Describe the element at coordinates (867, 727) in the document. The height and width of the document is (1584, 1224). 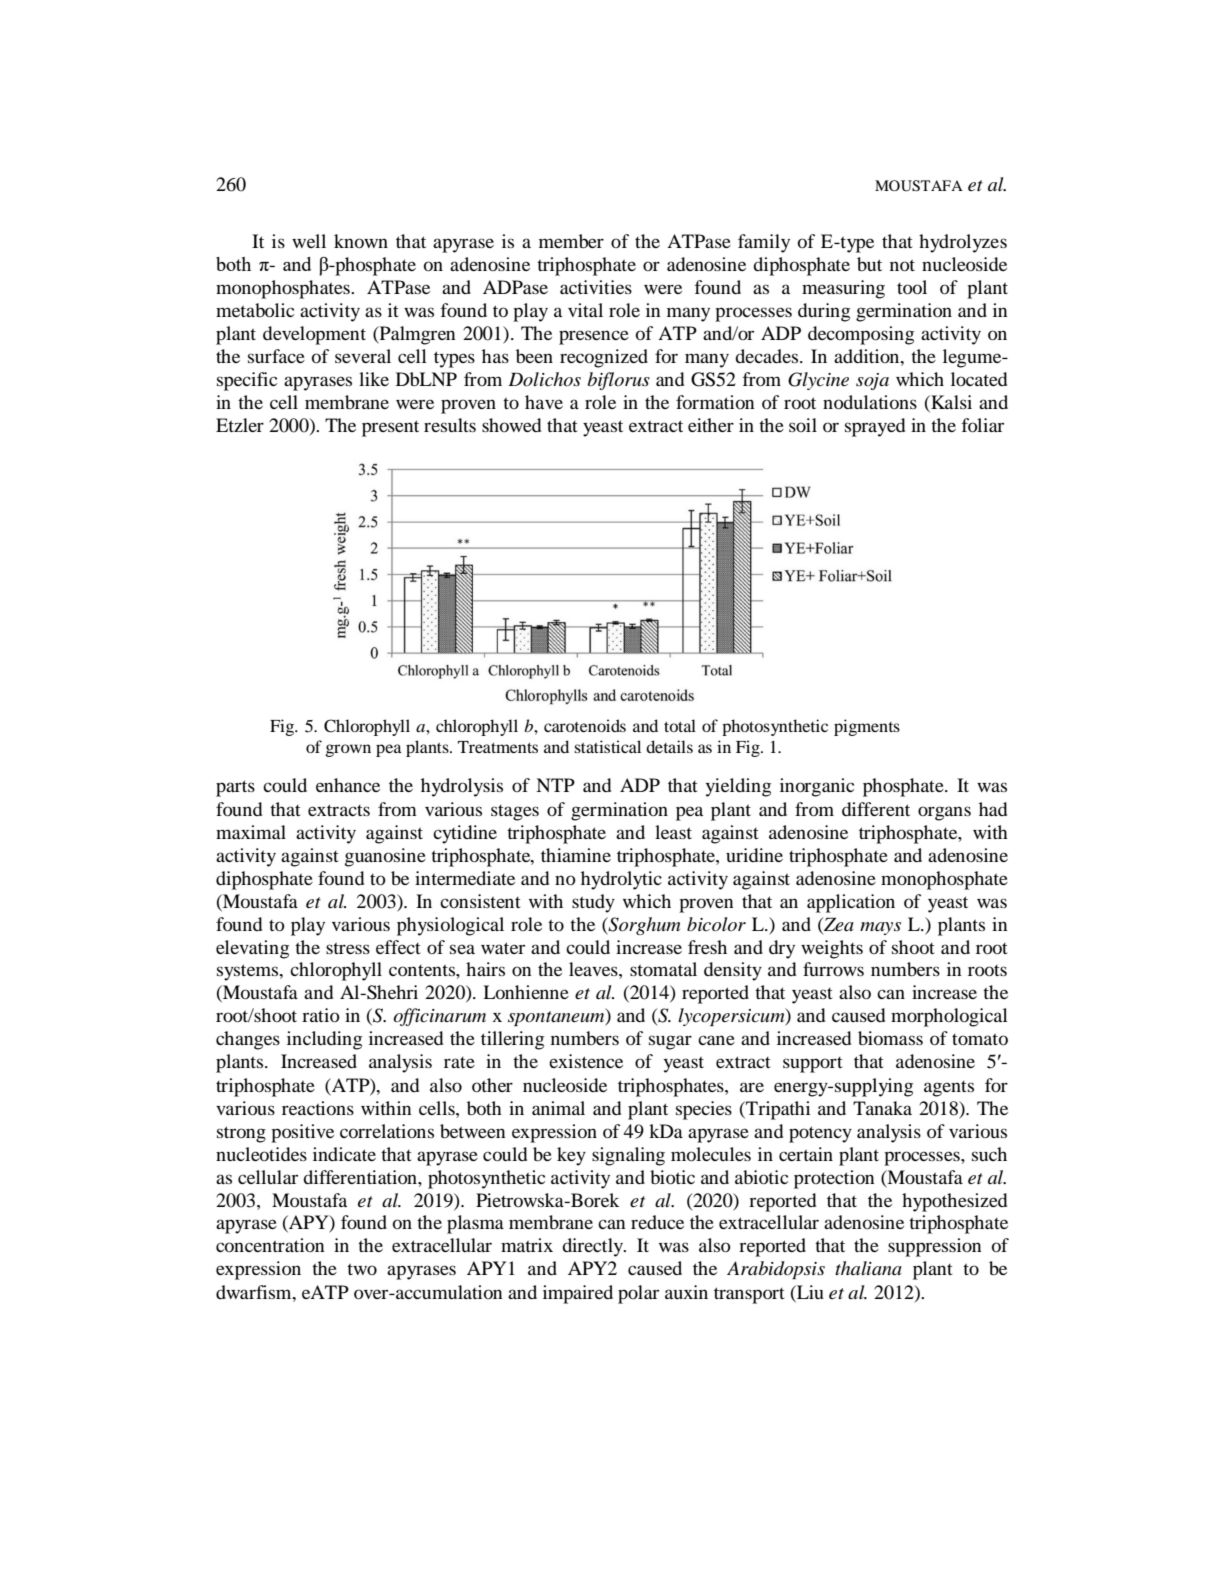
I see `pigments` at that location.
